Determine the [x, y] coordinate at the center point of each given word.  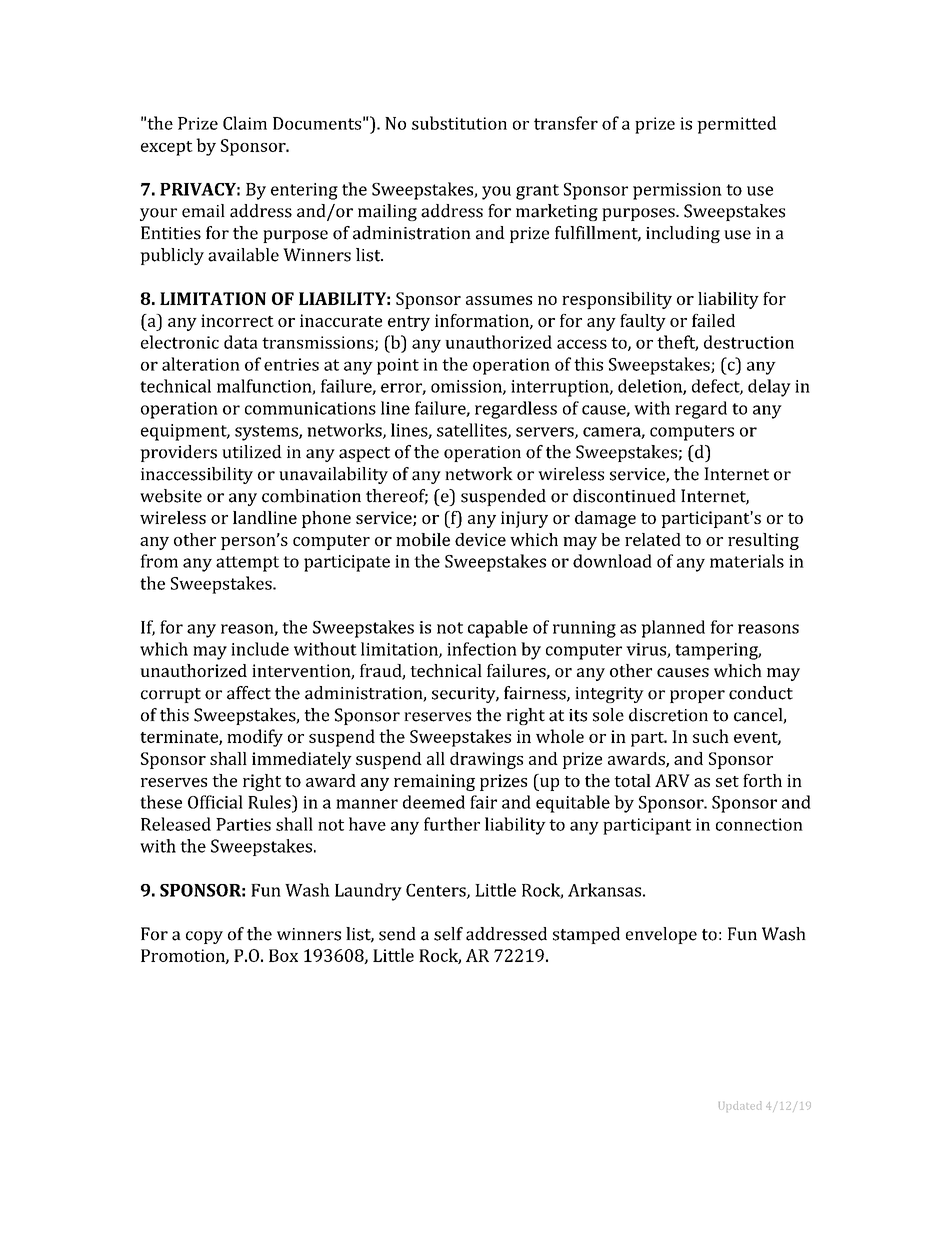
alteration [201, 364]
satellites [473, 431]
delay [769, 388]
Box [283, 955]
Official [215, 802]
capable [498, 629]
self [448, 934]
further [452, 824]
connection [759, 824]
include [260, 649]
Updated [740, 1106]
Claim [245, 123]
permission [677, 191]
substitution [459, 123]
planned [673, 629]
